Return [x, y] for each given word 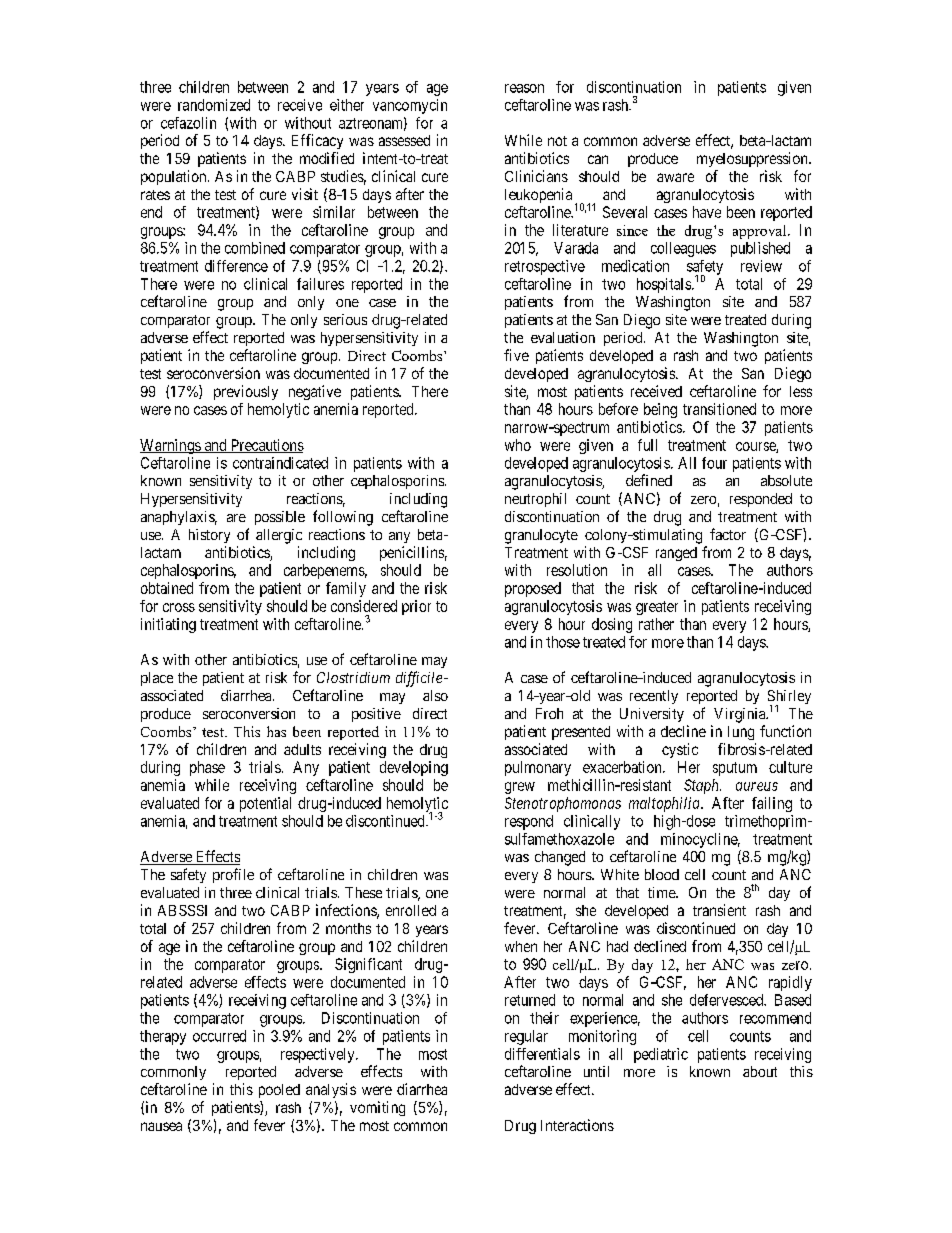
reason [524, 88]
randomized [214, 105]
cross [179, 607]
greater [657, 608]
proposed [533, 589]
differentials [542, 1054]
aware [675, 177]
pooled [279, 1091]
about [760, 1071]
